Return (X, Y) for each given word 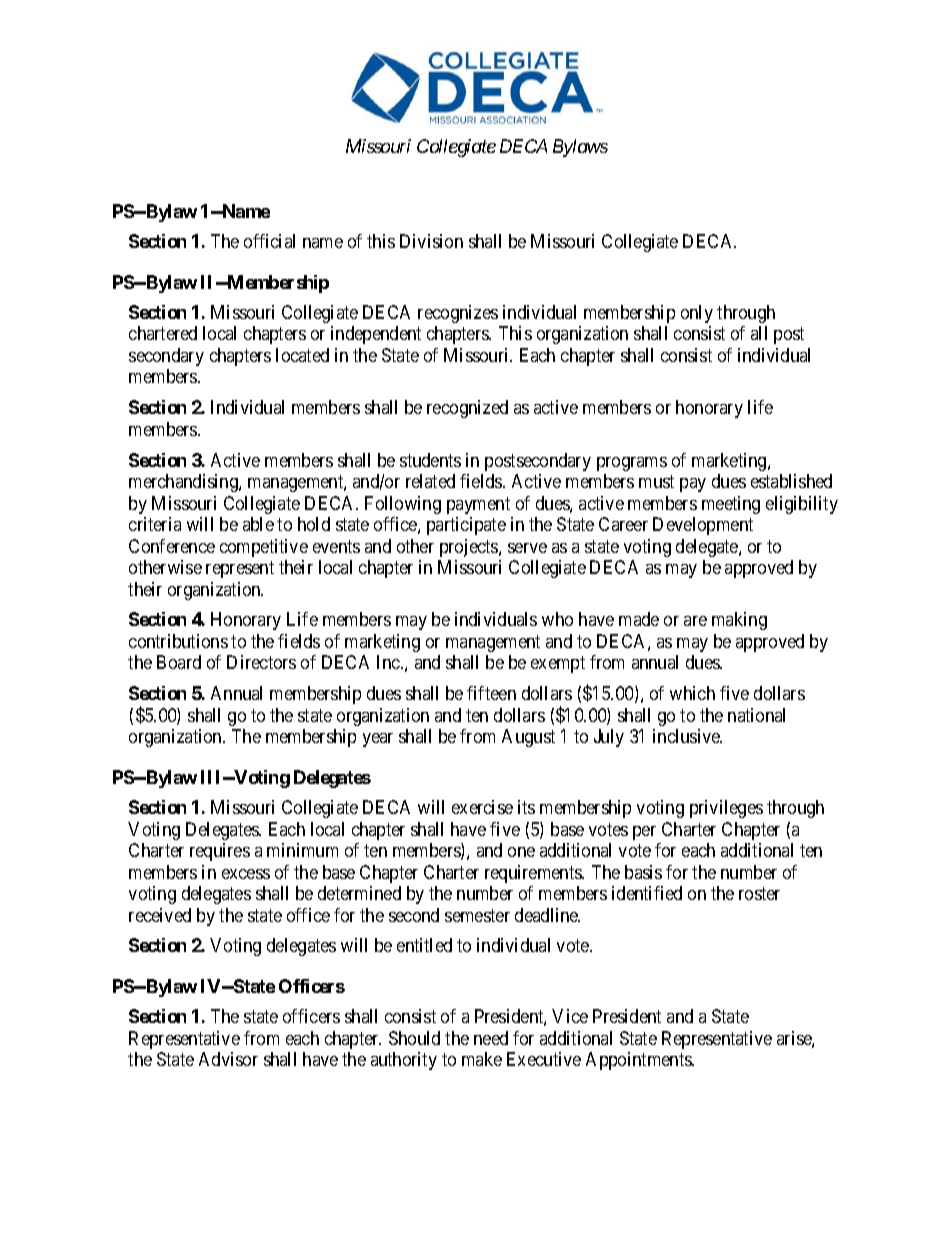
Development (703, 526)
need (491, 1038)
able (258, 524)
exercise (482, 807)
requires (220, 852)
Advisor (228, 1059)
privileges (726, 809)
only (697, 314)
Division (431, 241)
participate (466, 526)
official (269, 241)
